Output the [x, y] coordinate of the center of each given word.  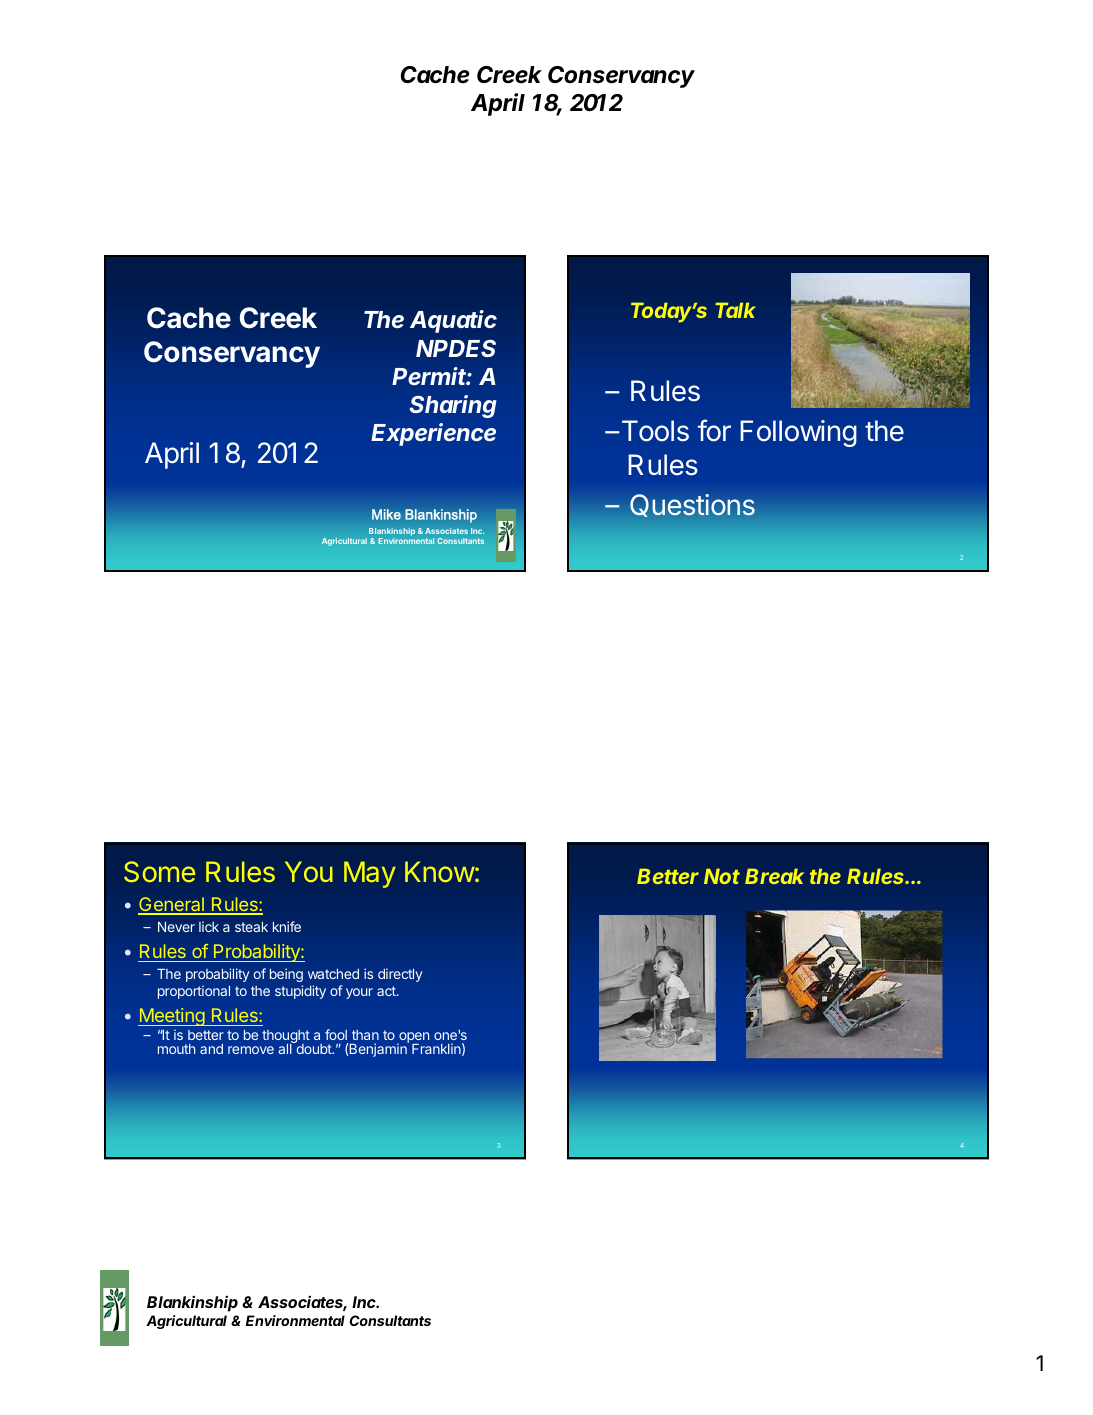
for [714, 430]
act [387, 991]
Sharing [453, 406]
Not [722, 876]
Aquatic [453, 321]
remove [251, 1050]
